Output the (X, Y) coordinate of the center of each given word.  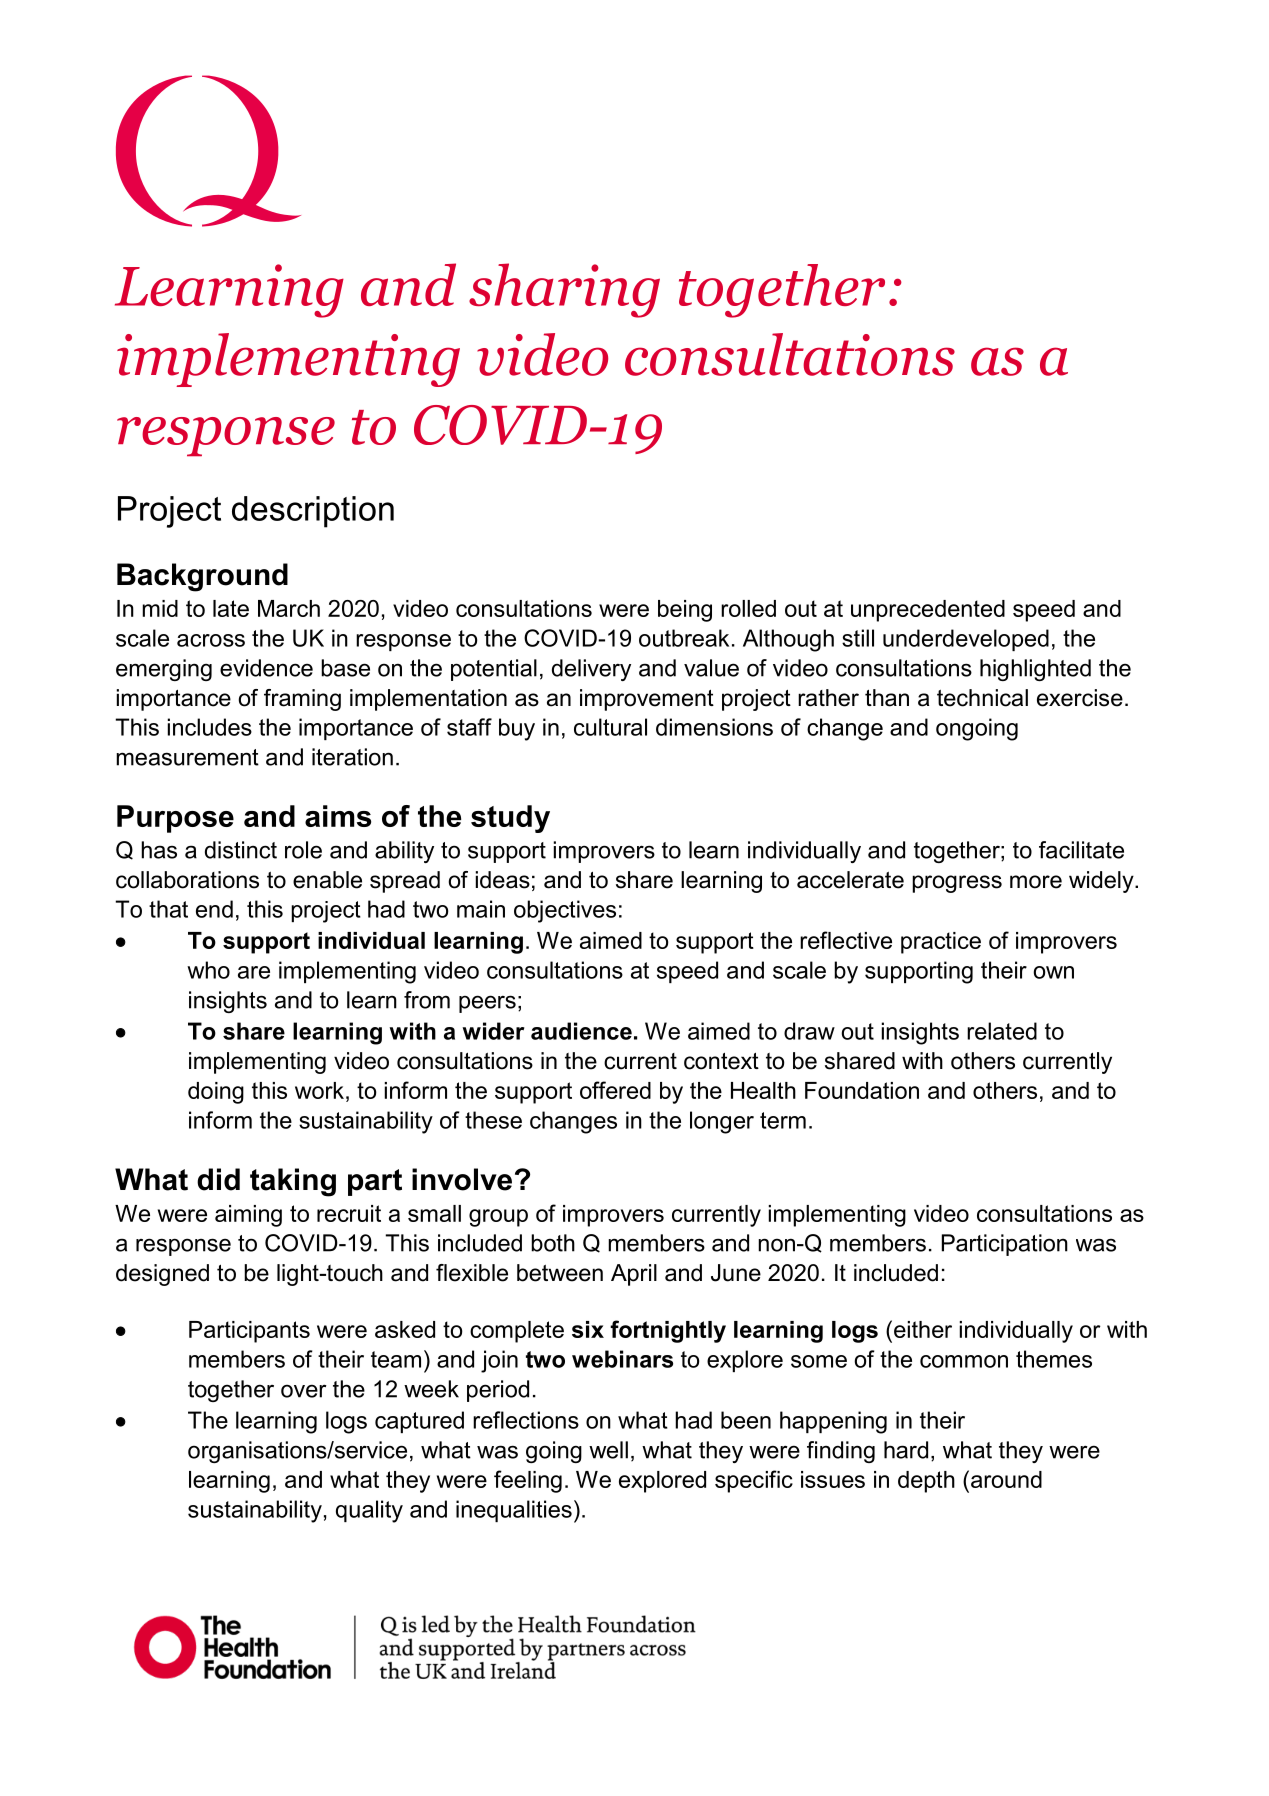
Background (202, 577)
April (634, 1275)
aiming (248, 1216)
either (923, 1329)
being (685, 611)
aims (338, 816)
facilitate (1081, 850)
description (313, 512)
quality (369, 1511)
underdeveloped (966, 640)
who (208, 970)
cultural (610, 727)
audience (581, 1031)
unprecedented (928, 611)
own (1053, 972)
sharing (564, 290)
